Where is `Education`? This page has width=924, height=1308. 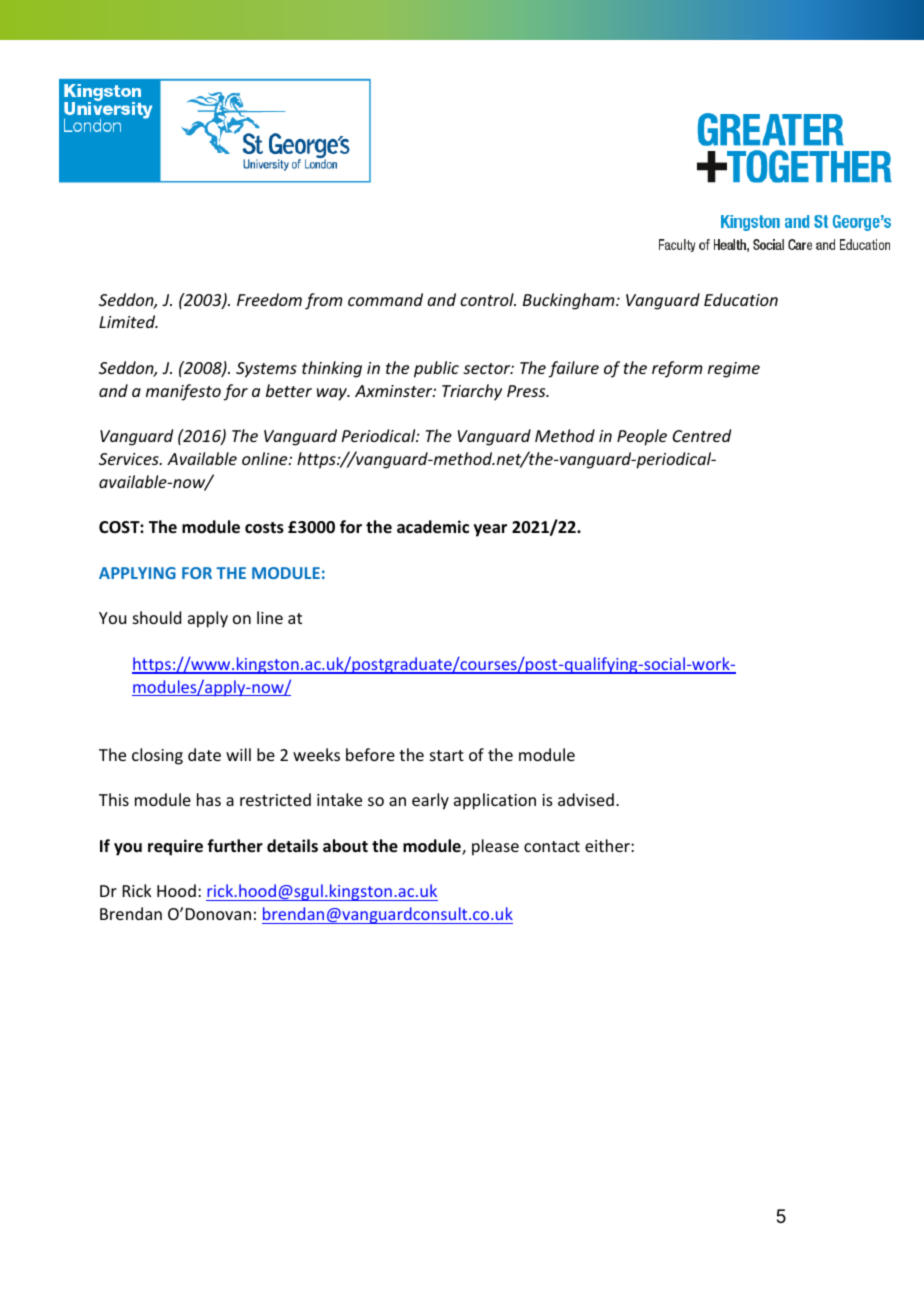
Education is located at coordinates (741, 299).
